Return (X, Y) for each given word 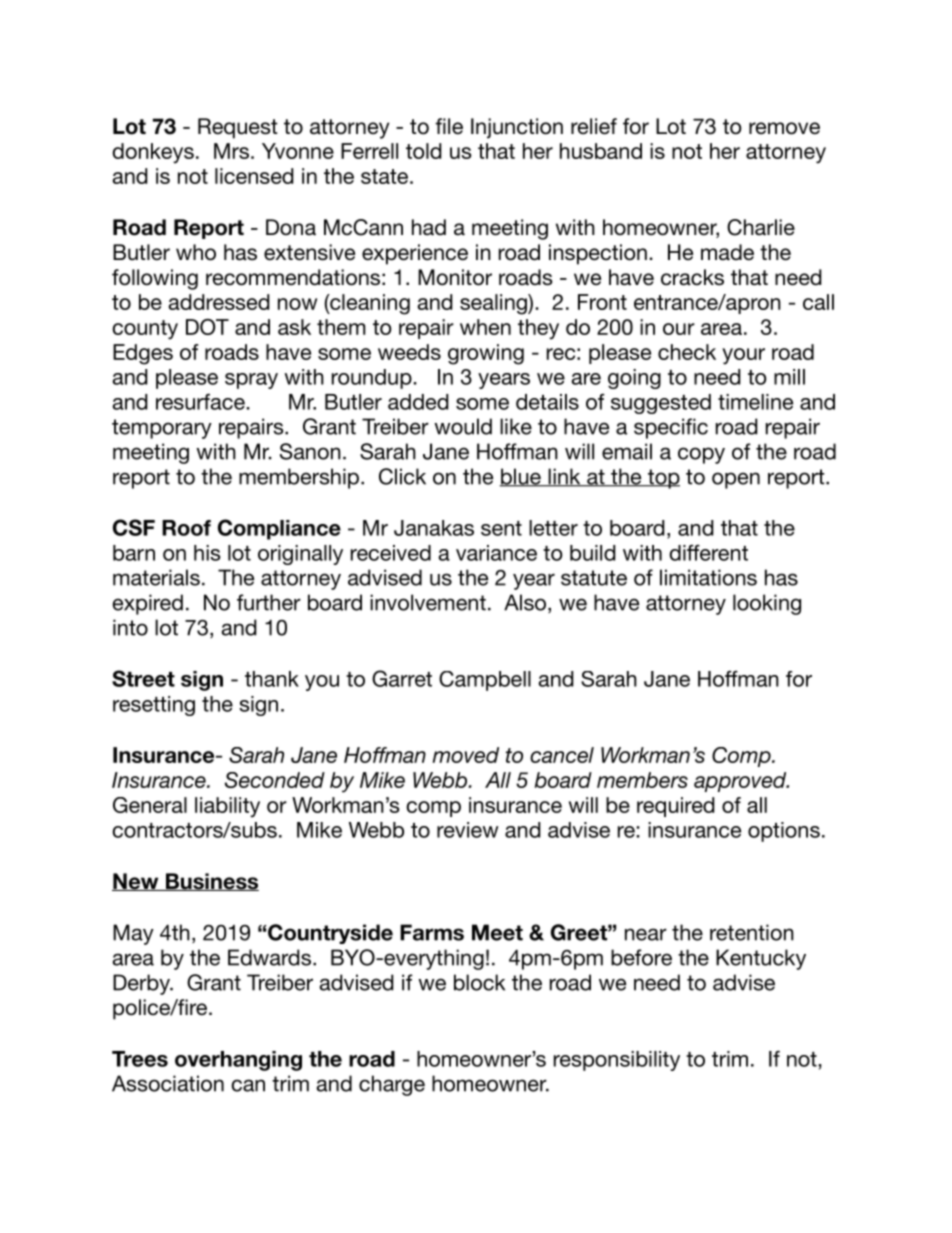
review (468, 830)
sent (501, 528)
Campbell (485, 681)
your (743, 356)
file (449, 126)
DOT (207, 327)
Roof (186, 528)
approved (741, 782)
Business (211, 882)
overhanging (238, 1061)
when (485, 327)
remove (784, 128)
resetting (154, 706)
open (736, 480)
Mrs (231, 151)
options (784, 832)
